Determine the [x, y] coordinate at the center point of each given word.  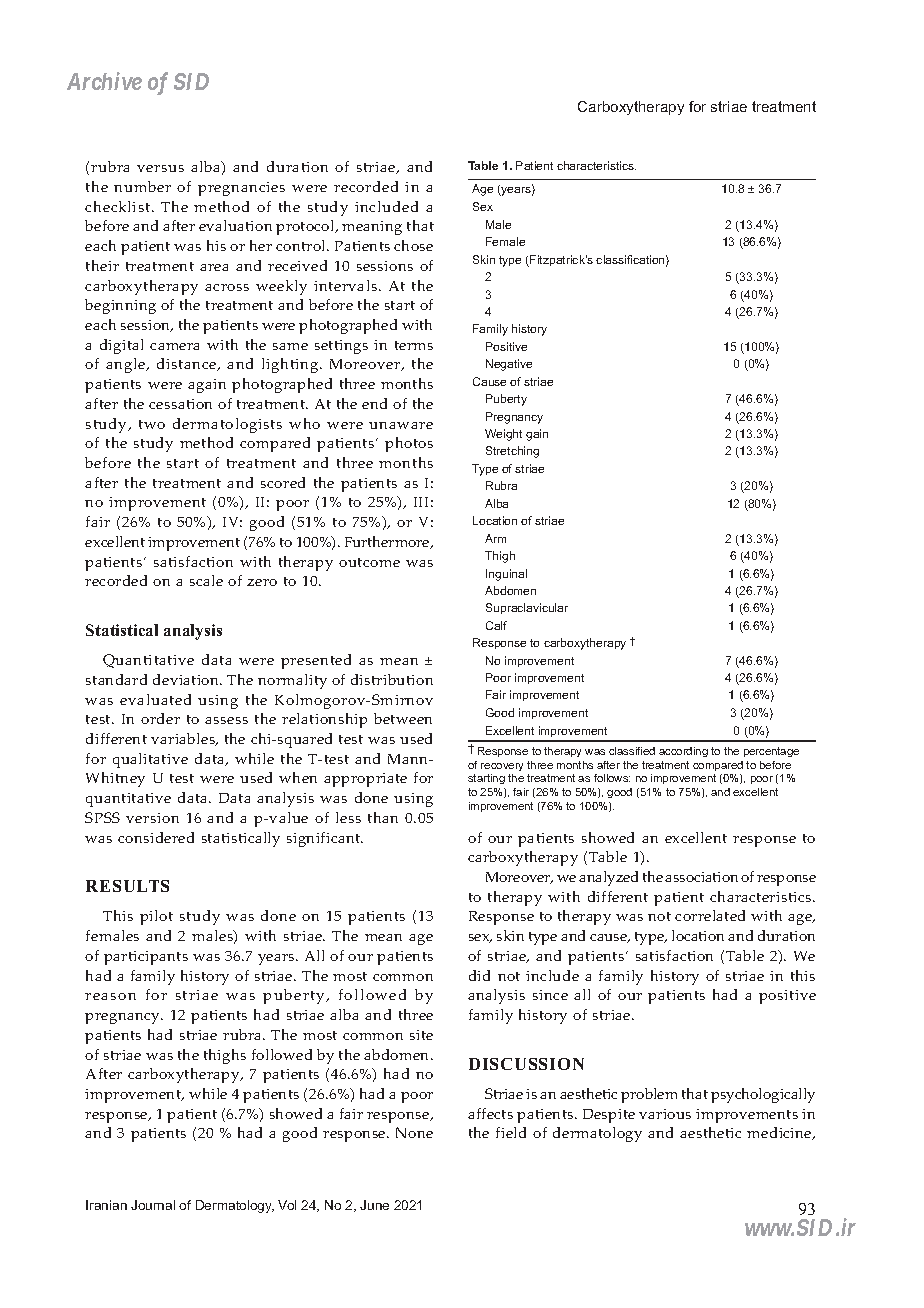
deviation [187, 679]
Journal [153, 1205]
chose [413, 245]
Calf [496, 625]
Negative [509, 365]
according [683, 752]
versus [160, 168]
